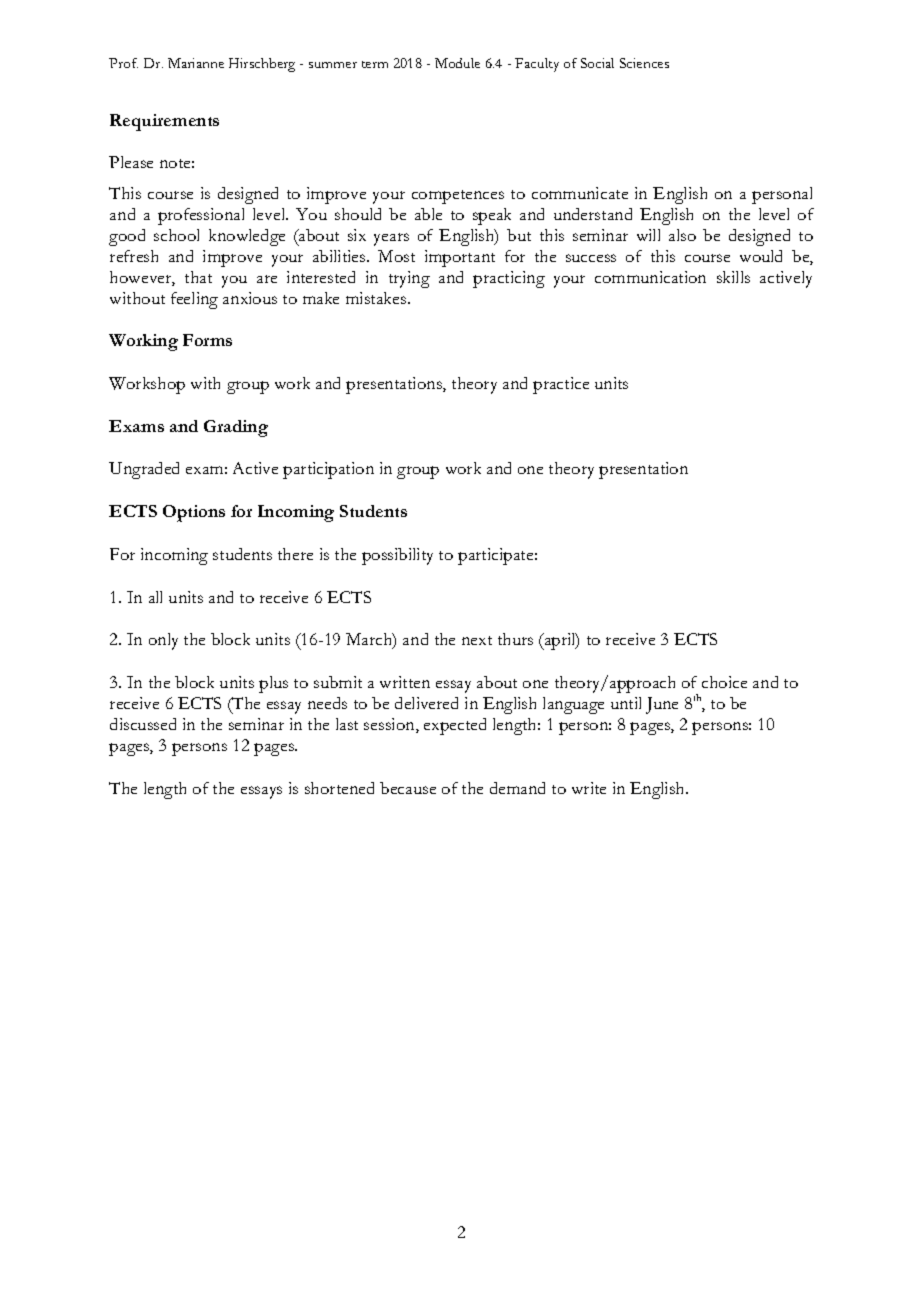  What do you see at coordinates (143, 724) in the image?
I see `discussed` at bounding box center [143, 724].
